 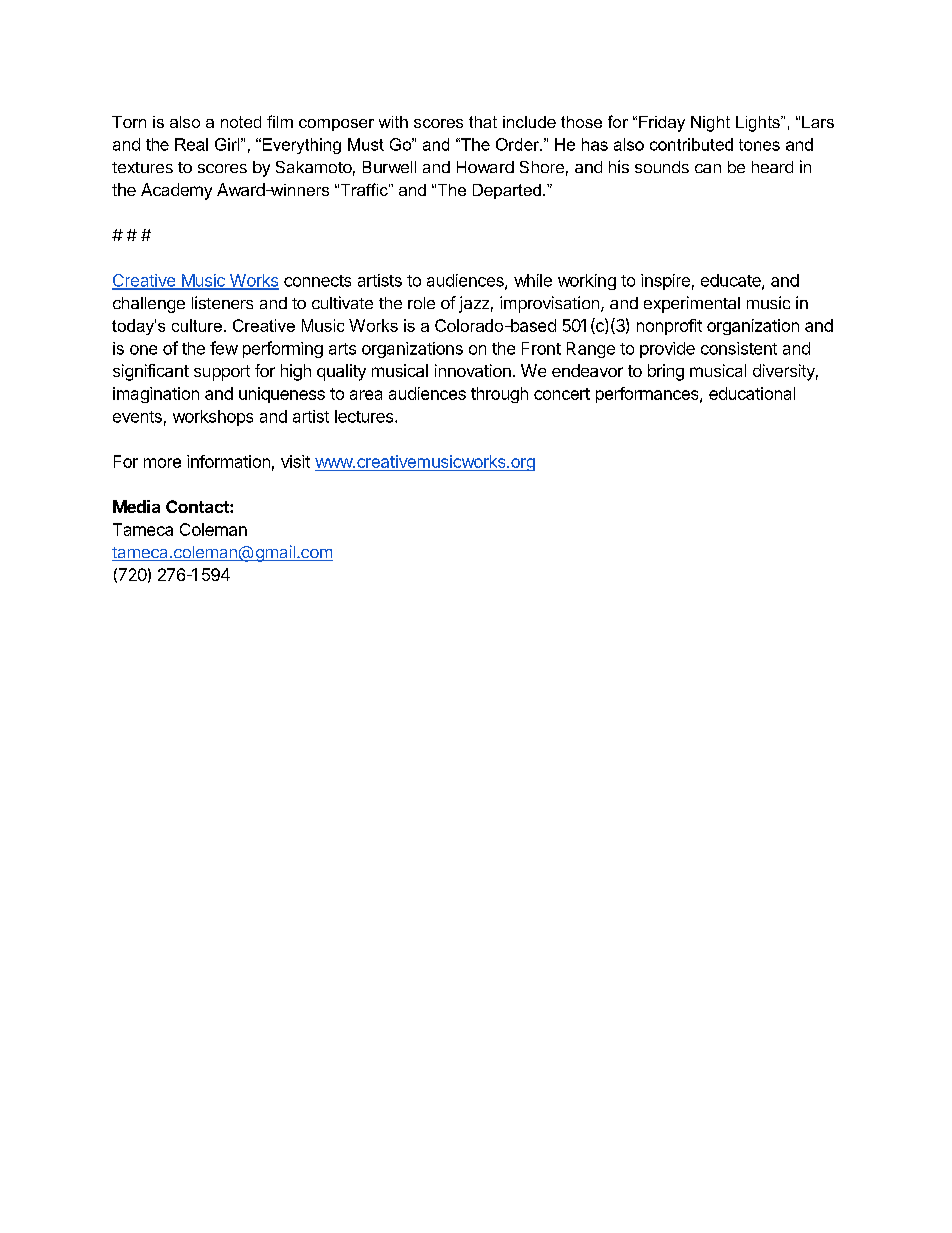 What do you see at coordinates (473, 370) in the image?
I see `innovation` at bounding box center [473, 370].
